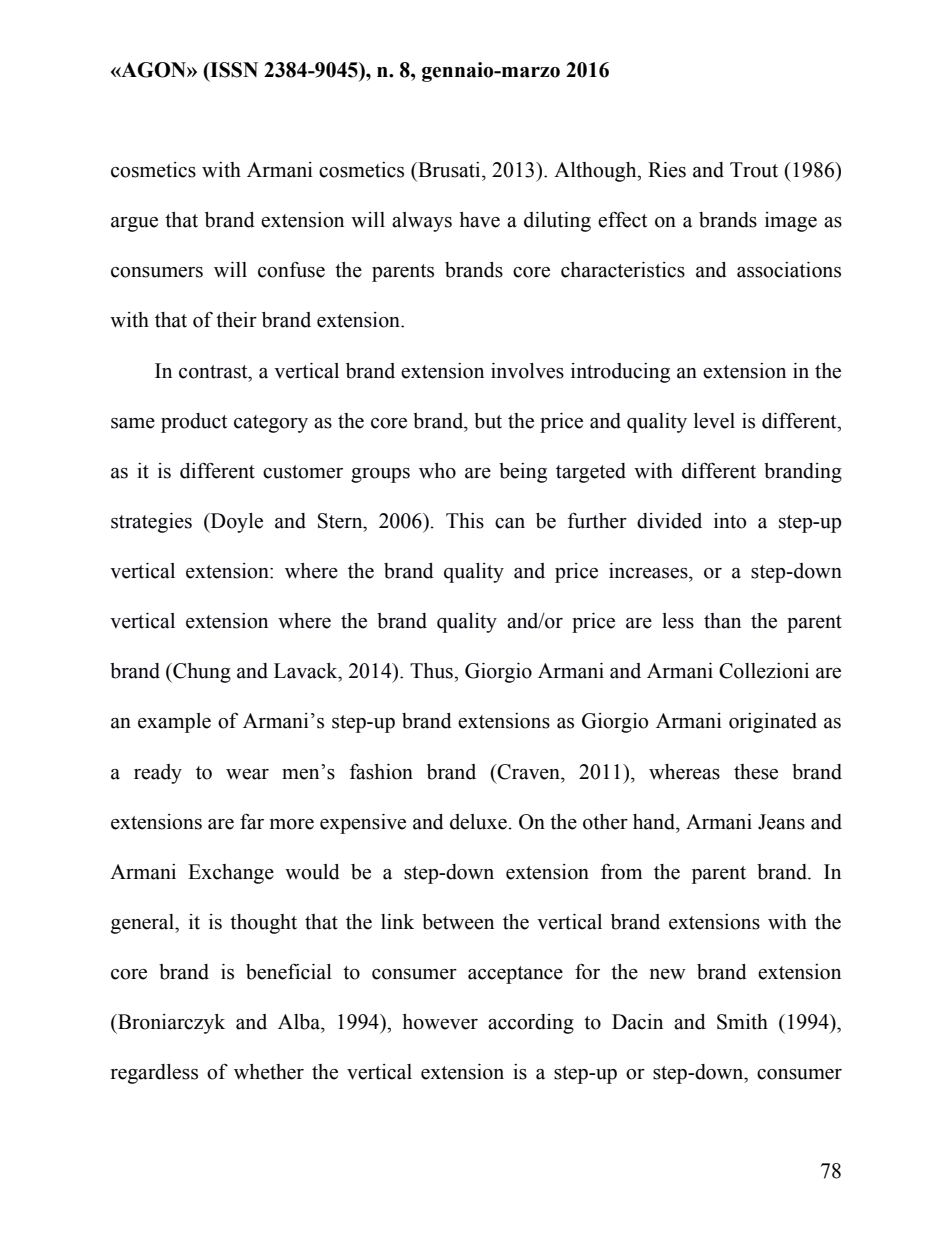  Describe the element at coordinates (440, 1022) in the screenshot. I see `however` at that location.
